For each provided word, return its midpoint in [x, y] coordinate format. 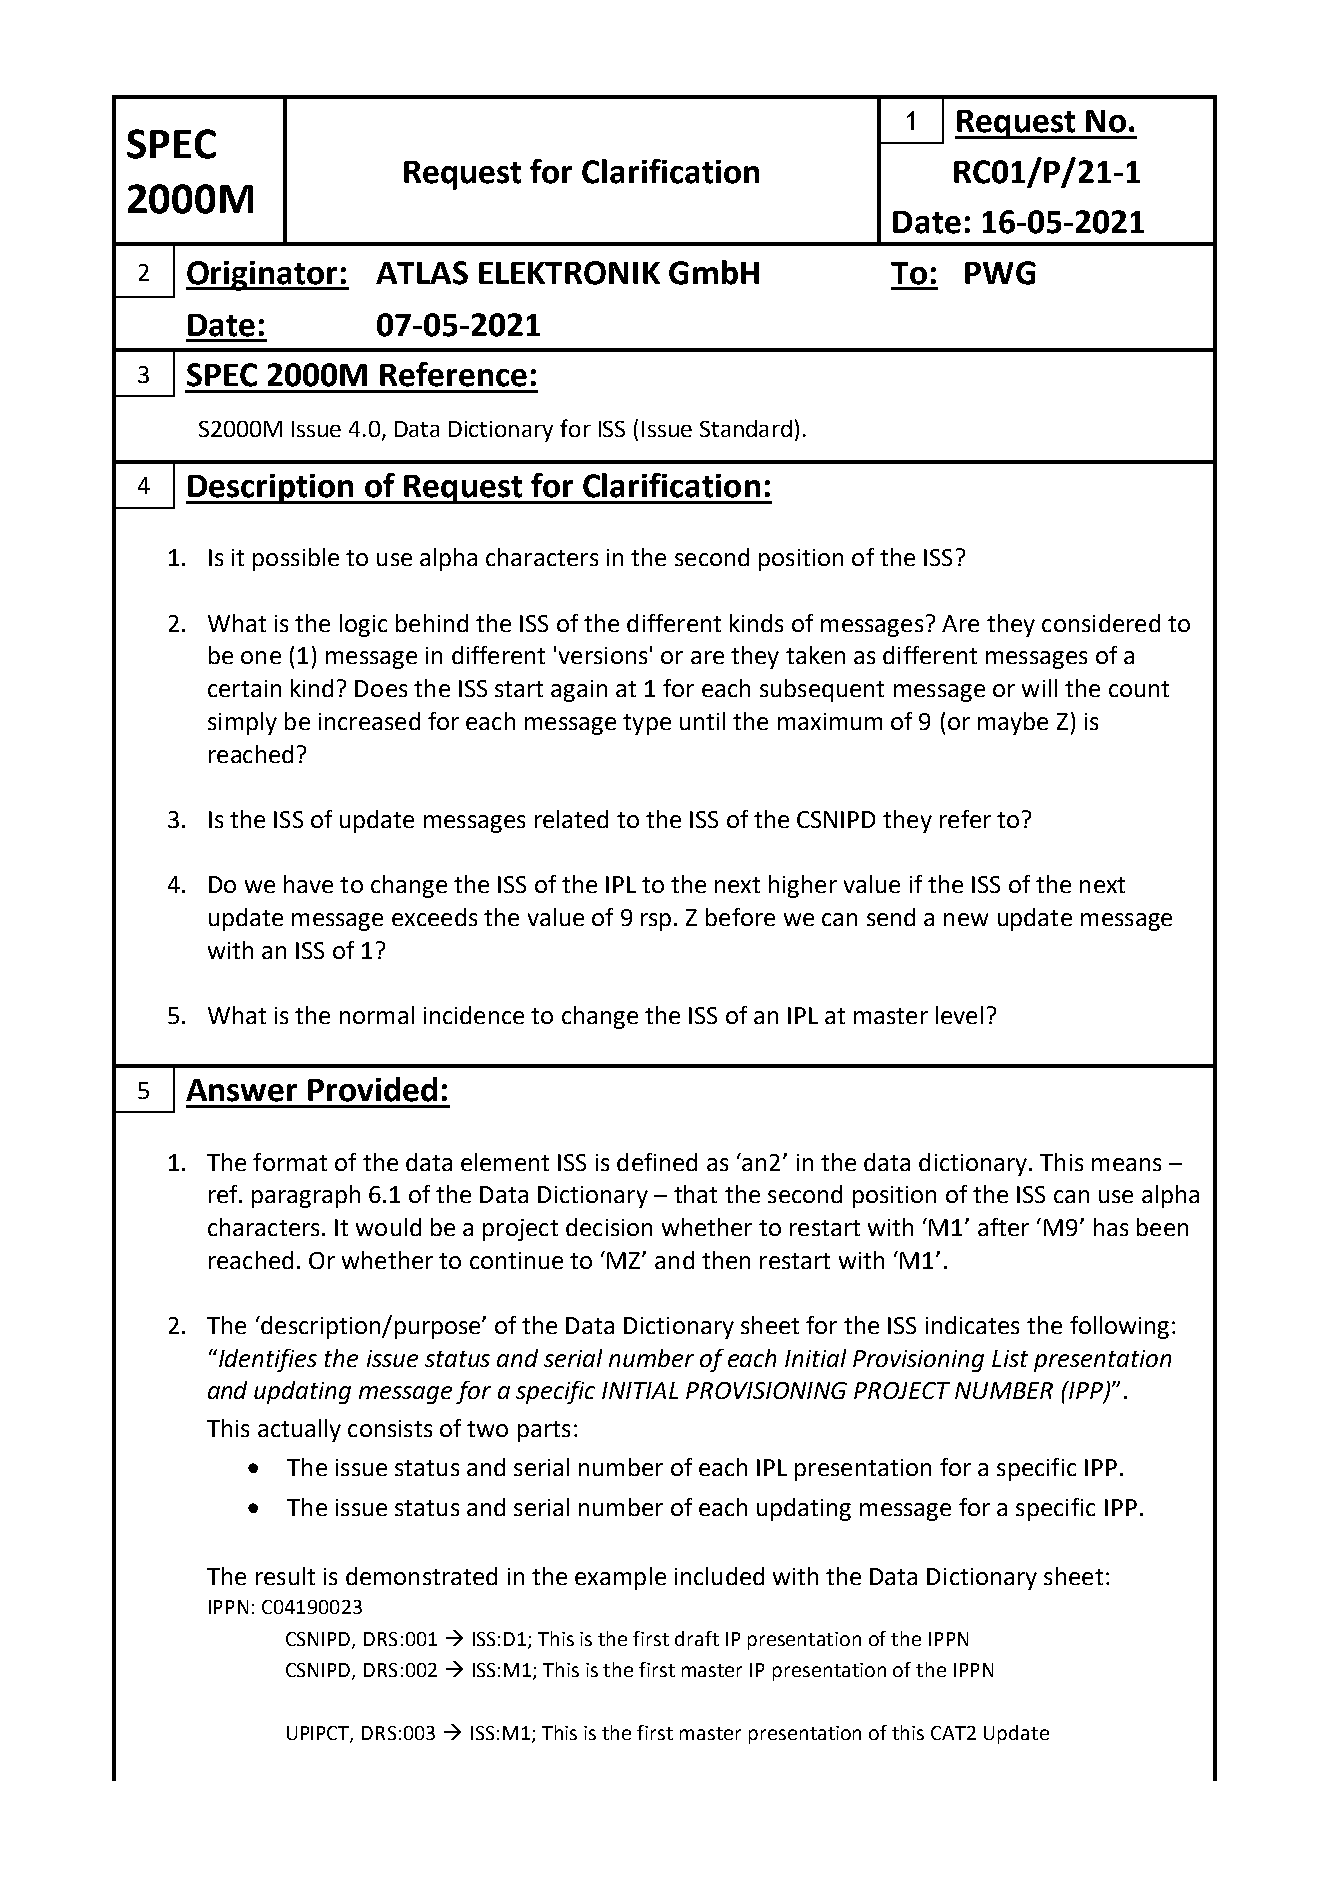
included [719, 1576]
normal [377, 1015]
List [1010, 1358]
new [966, 919]
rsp [656, 922]
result [285, 1576]
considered [1101, 623]
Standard [746, 428]
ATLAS [422, 273]
